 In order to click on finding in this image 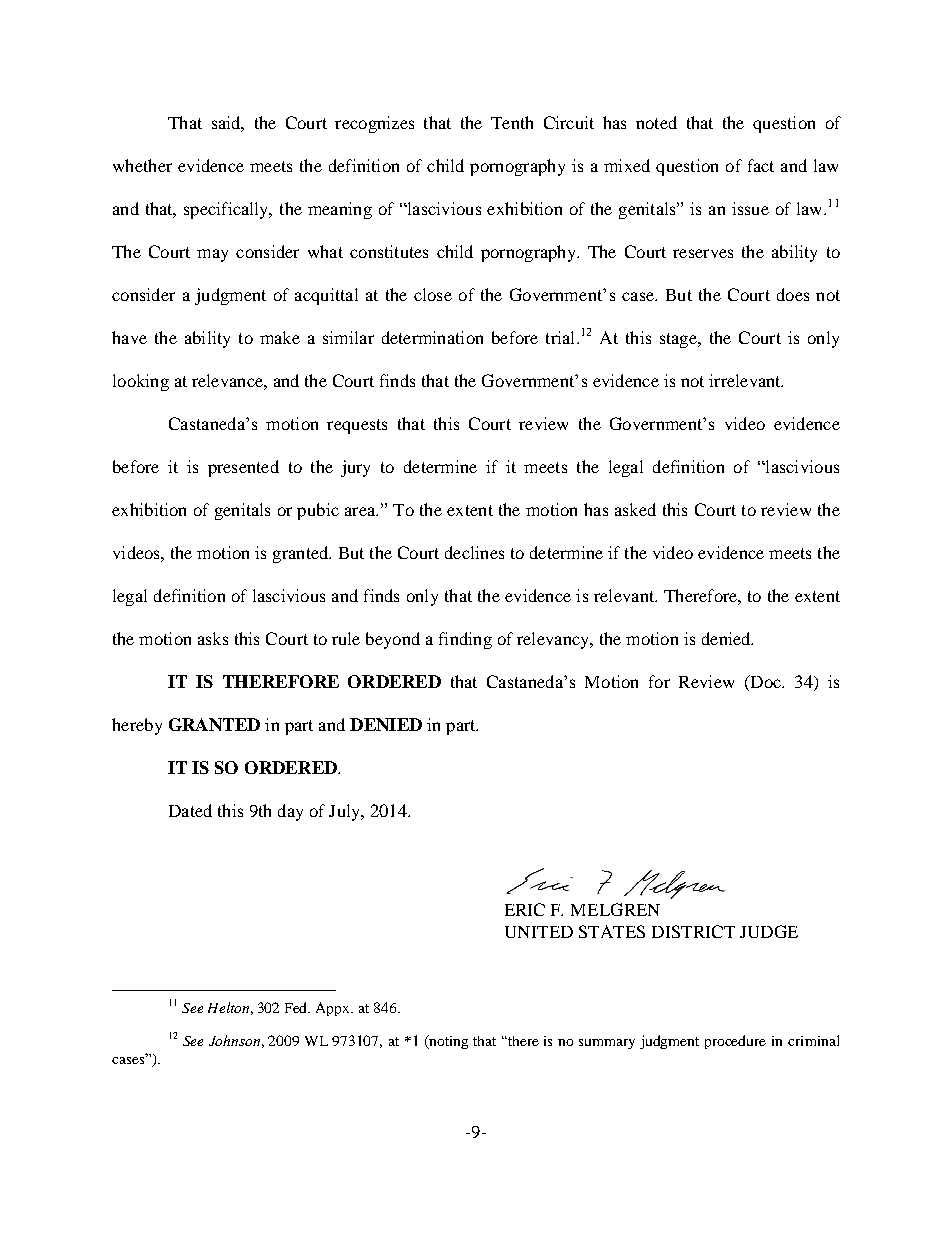, I will do `click(465, 640)`.
